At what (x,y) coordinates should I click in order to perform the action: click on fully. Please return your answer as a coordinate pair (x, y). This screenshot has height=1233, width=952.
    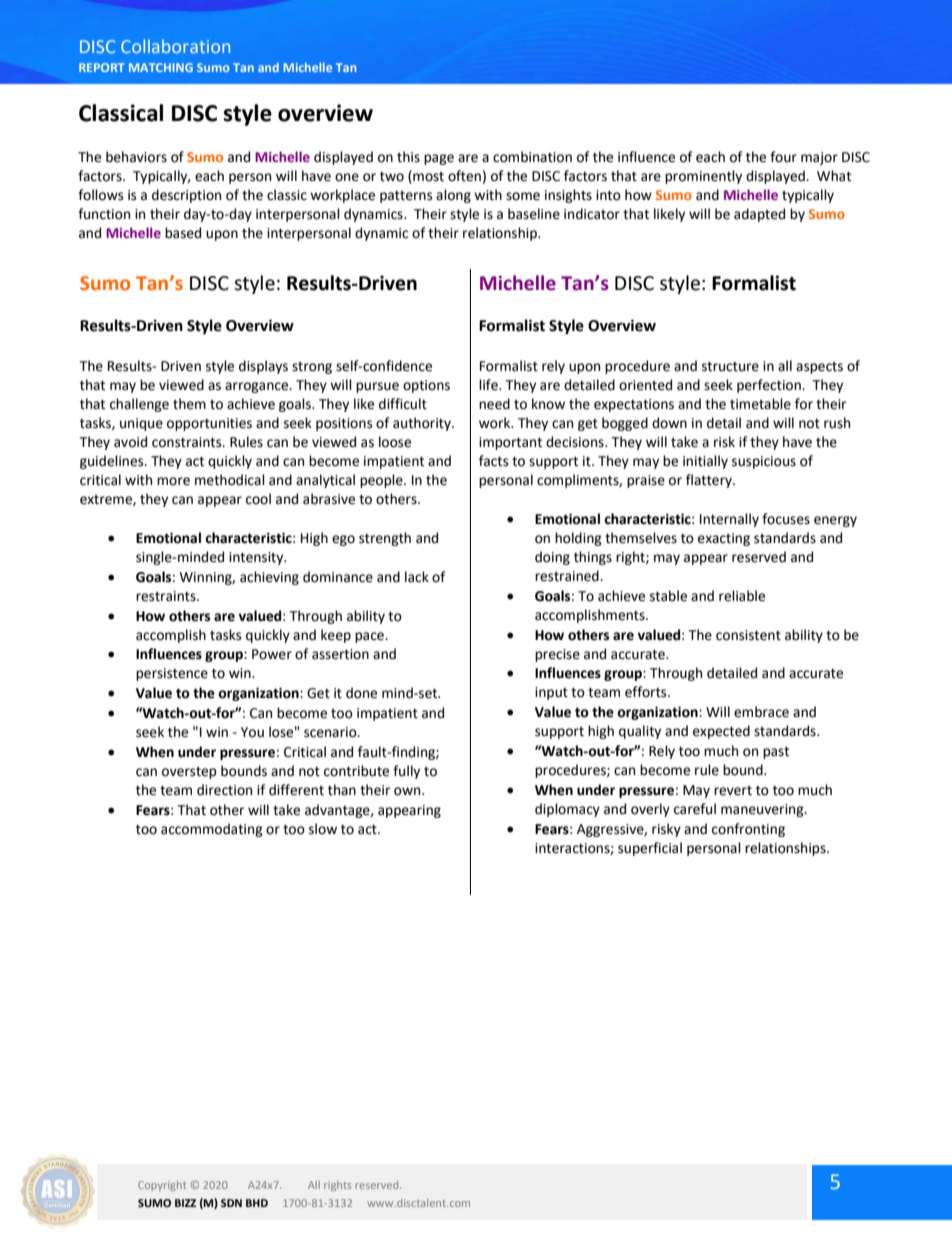
    Looking at the image, I should click on (406, 772).
